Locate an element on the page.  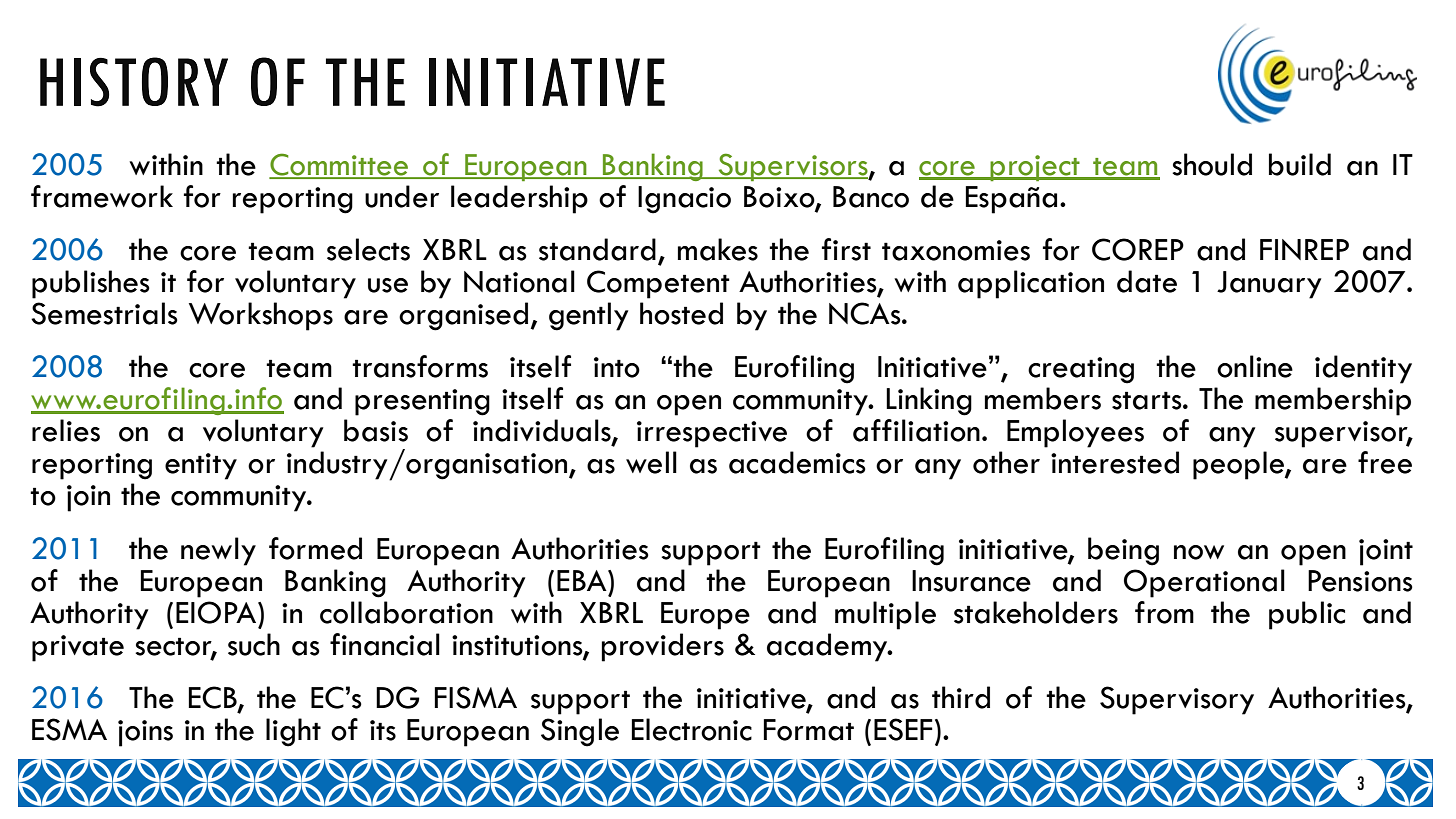
makes is located at coordinates (718, 249).
